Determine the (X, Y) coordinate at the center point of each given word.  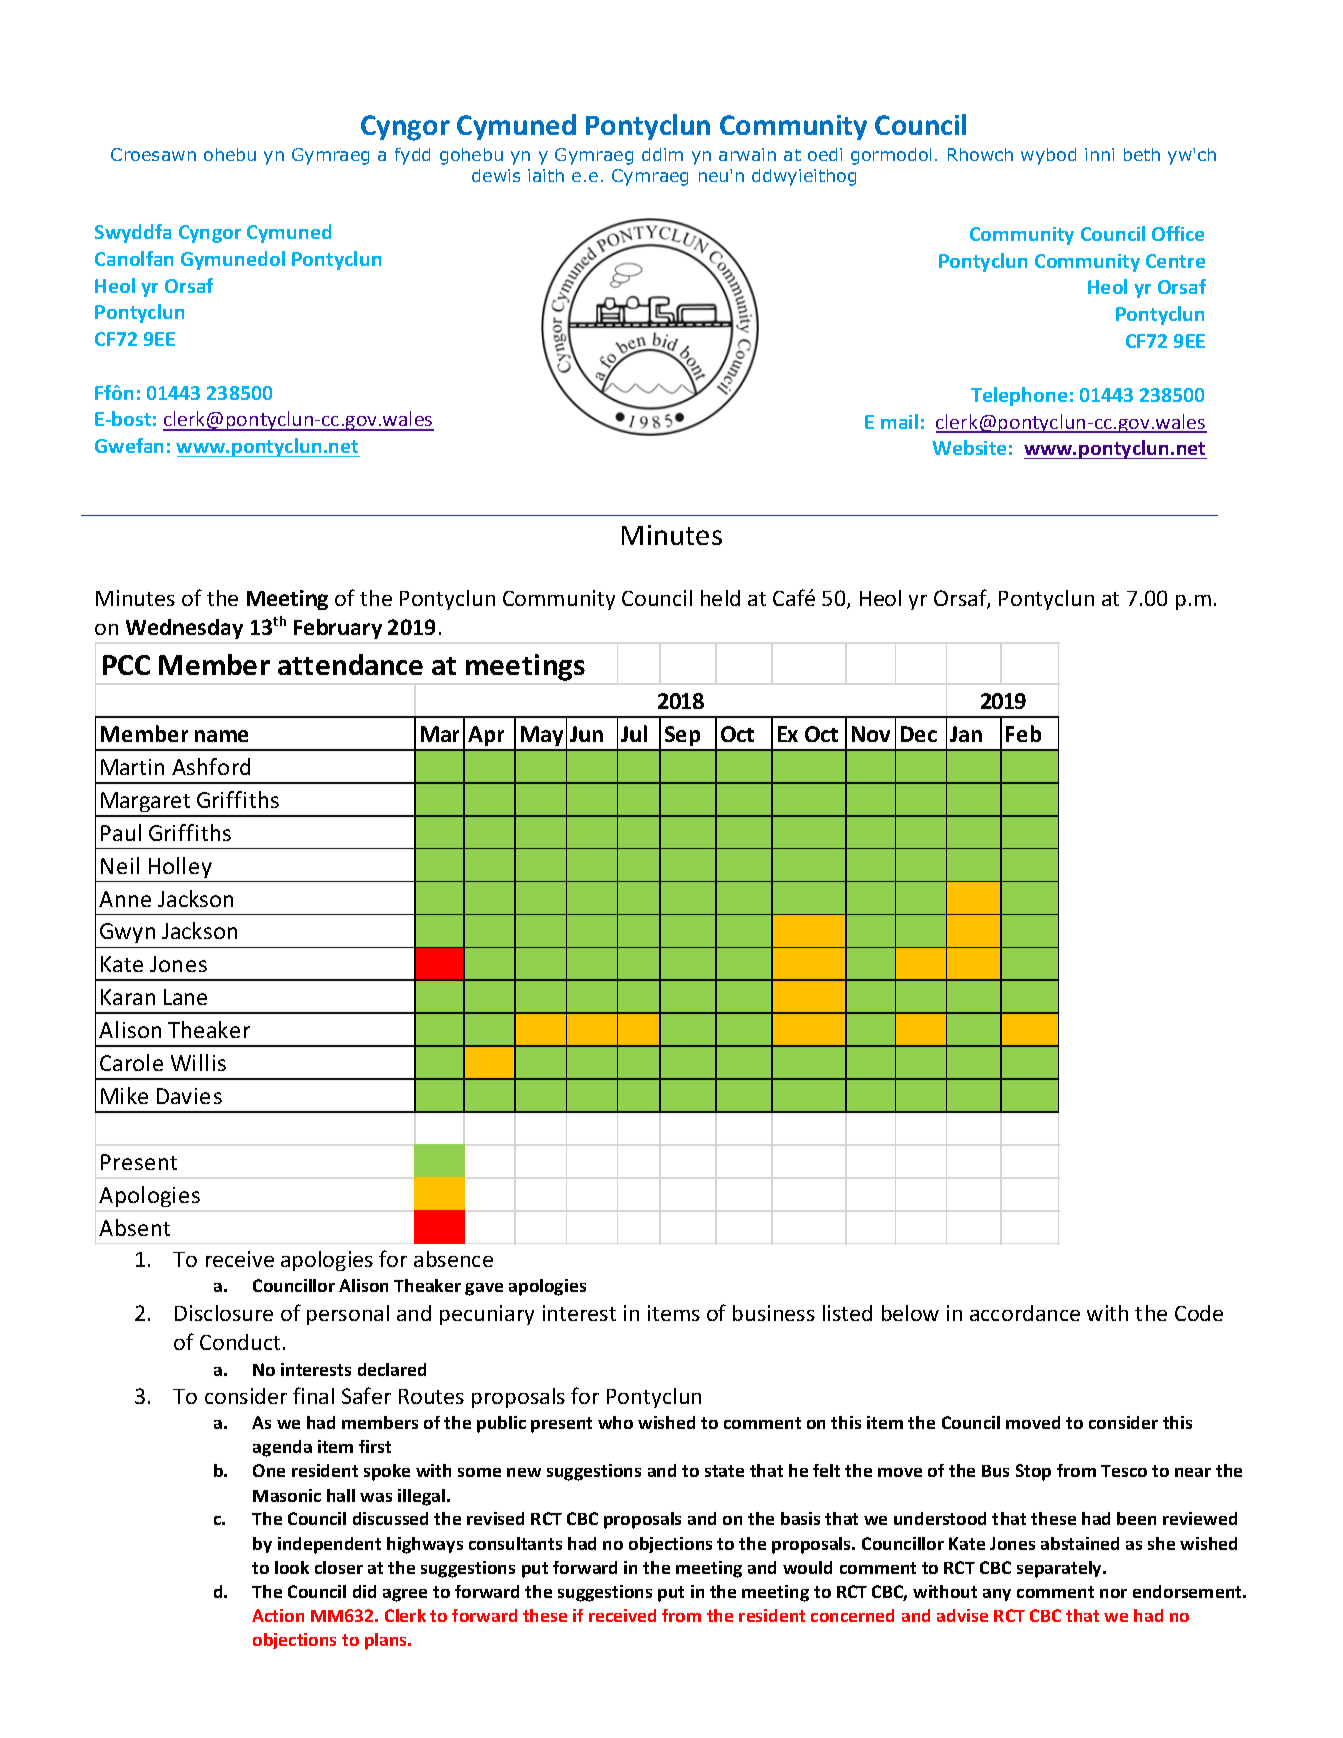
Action (278, 1615)
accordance (1025, 1313)
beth (1142, 154)
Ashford (211, 766)
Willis (198, 1062)
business (774, 1313)
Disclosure (224, 1313)
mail (899, 421)
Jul (634, 733)
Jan (966, 734)
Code (1199, 1313)
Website (969, 447)
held (720, 598)
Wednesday (184, 629)
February (338, 629)
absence (453, 1259)
